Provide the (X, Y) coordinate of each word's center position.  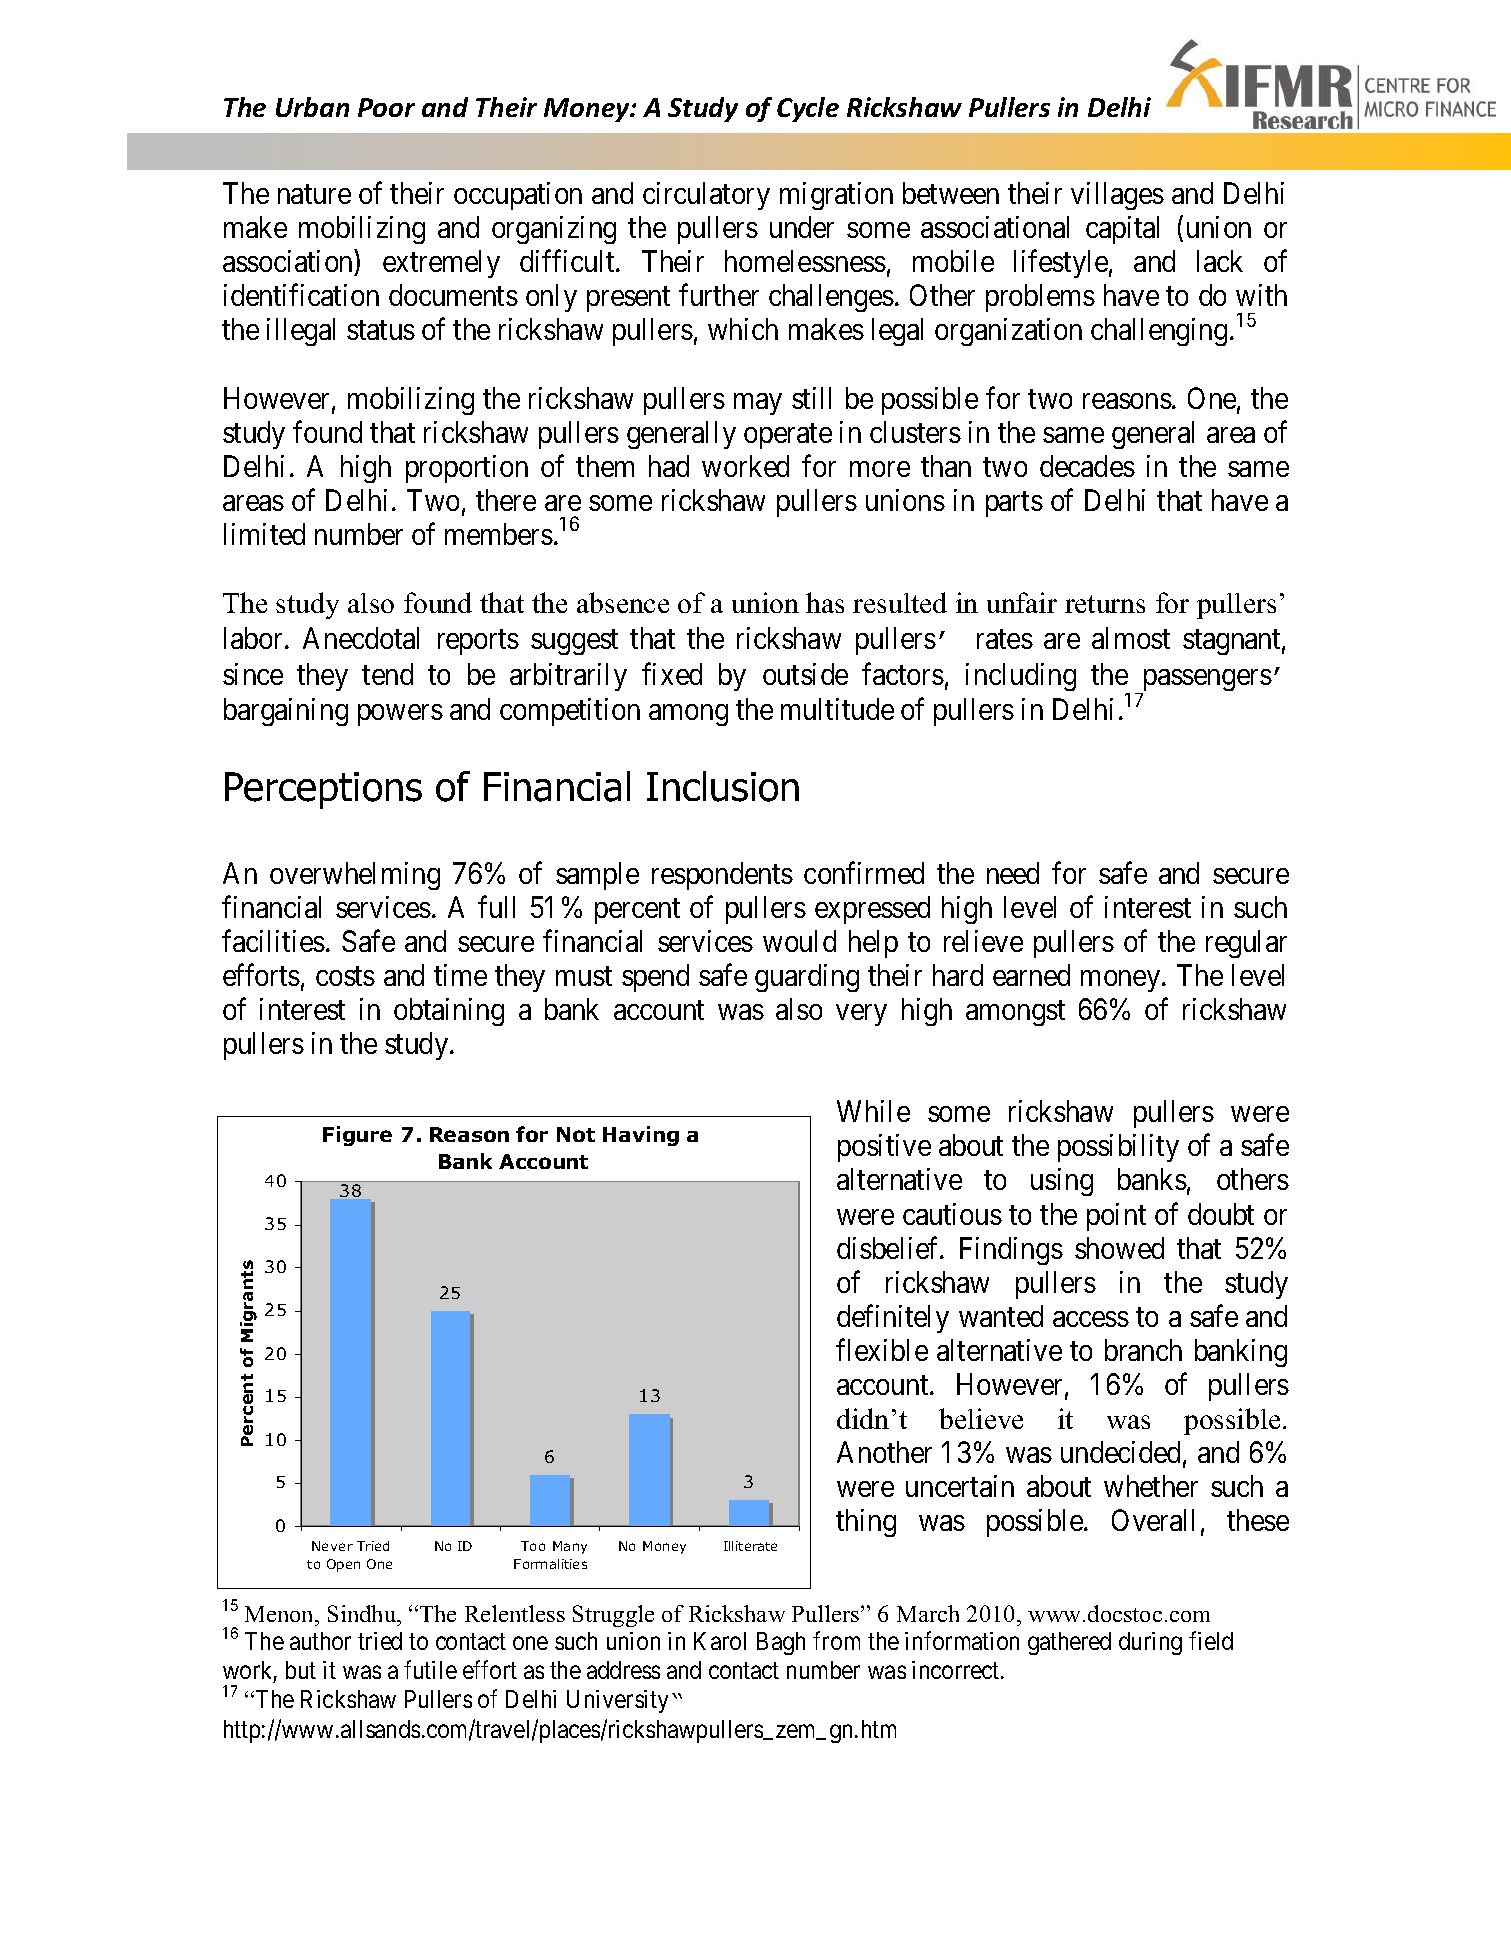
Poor (386, 107)
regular (1246, 944)
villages (1117, 196)
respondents (722, 876)
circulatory (706, 196)
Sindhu (363, 1613)
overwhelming (355, 876)
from (836, 1641)
